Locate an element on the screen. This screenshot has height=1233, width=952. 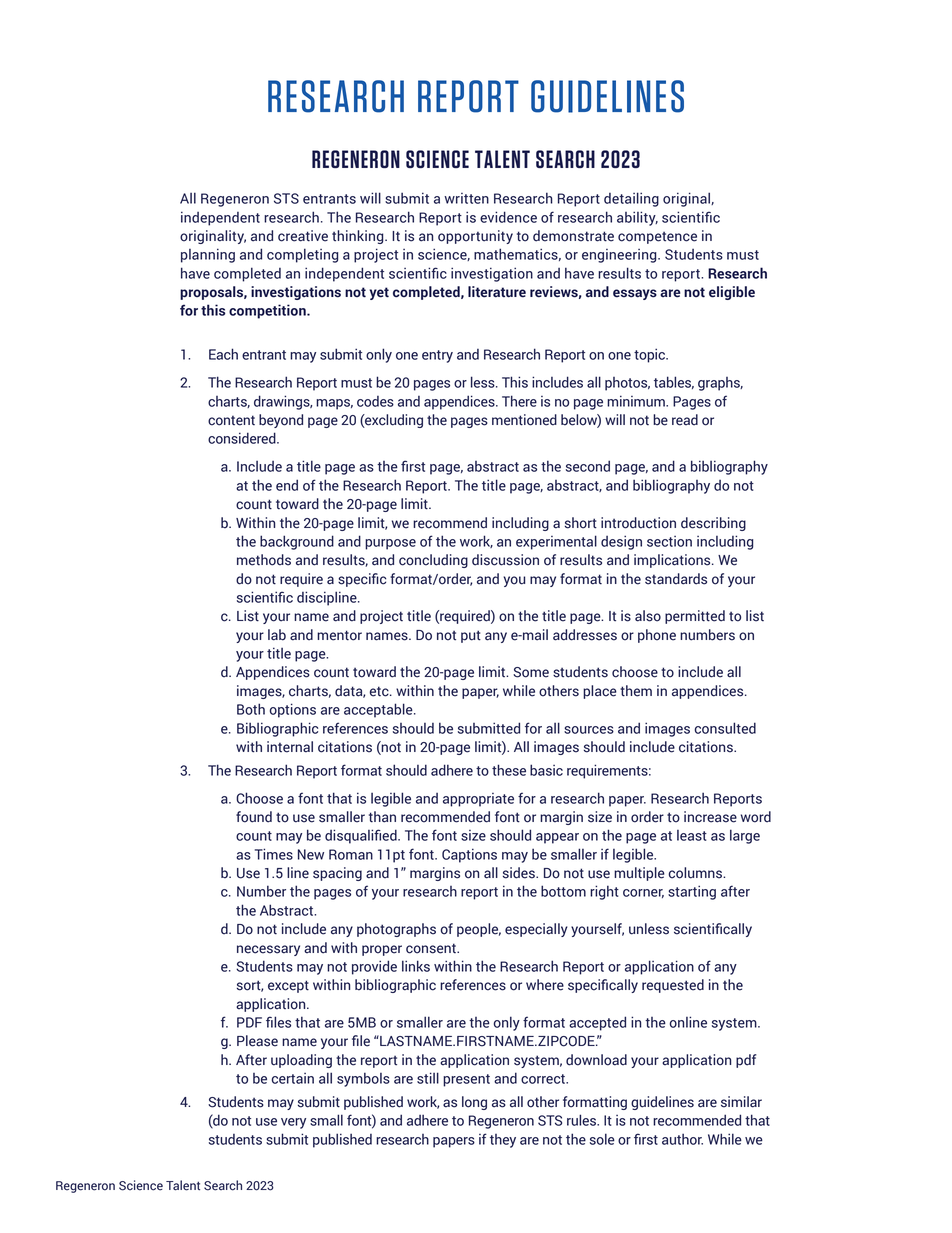
beyond is located at coordinates (281, 421).
